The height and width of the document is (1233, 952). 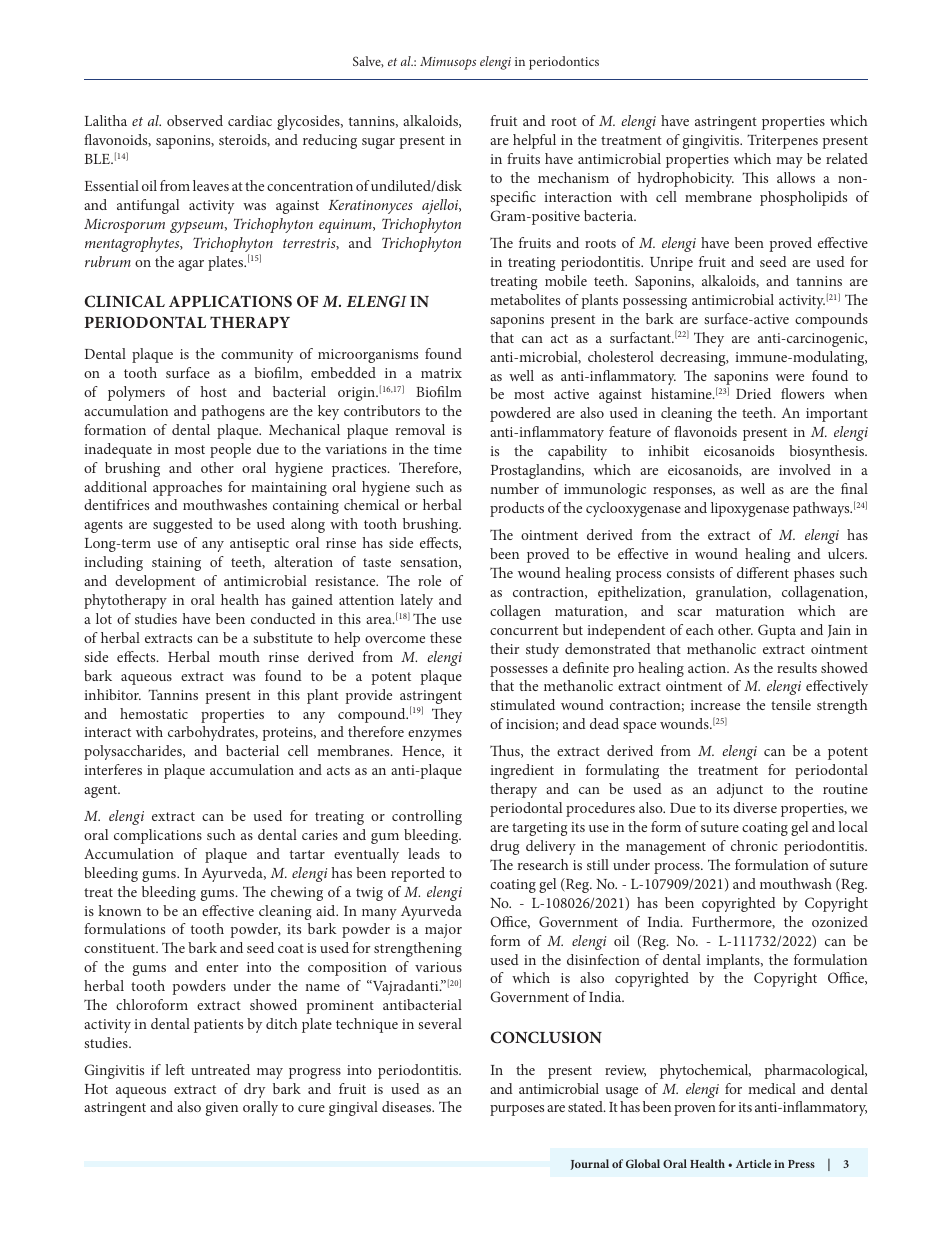 I want to click on left, so click(x=175, y=1069).
